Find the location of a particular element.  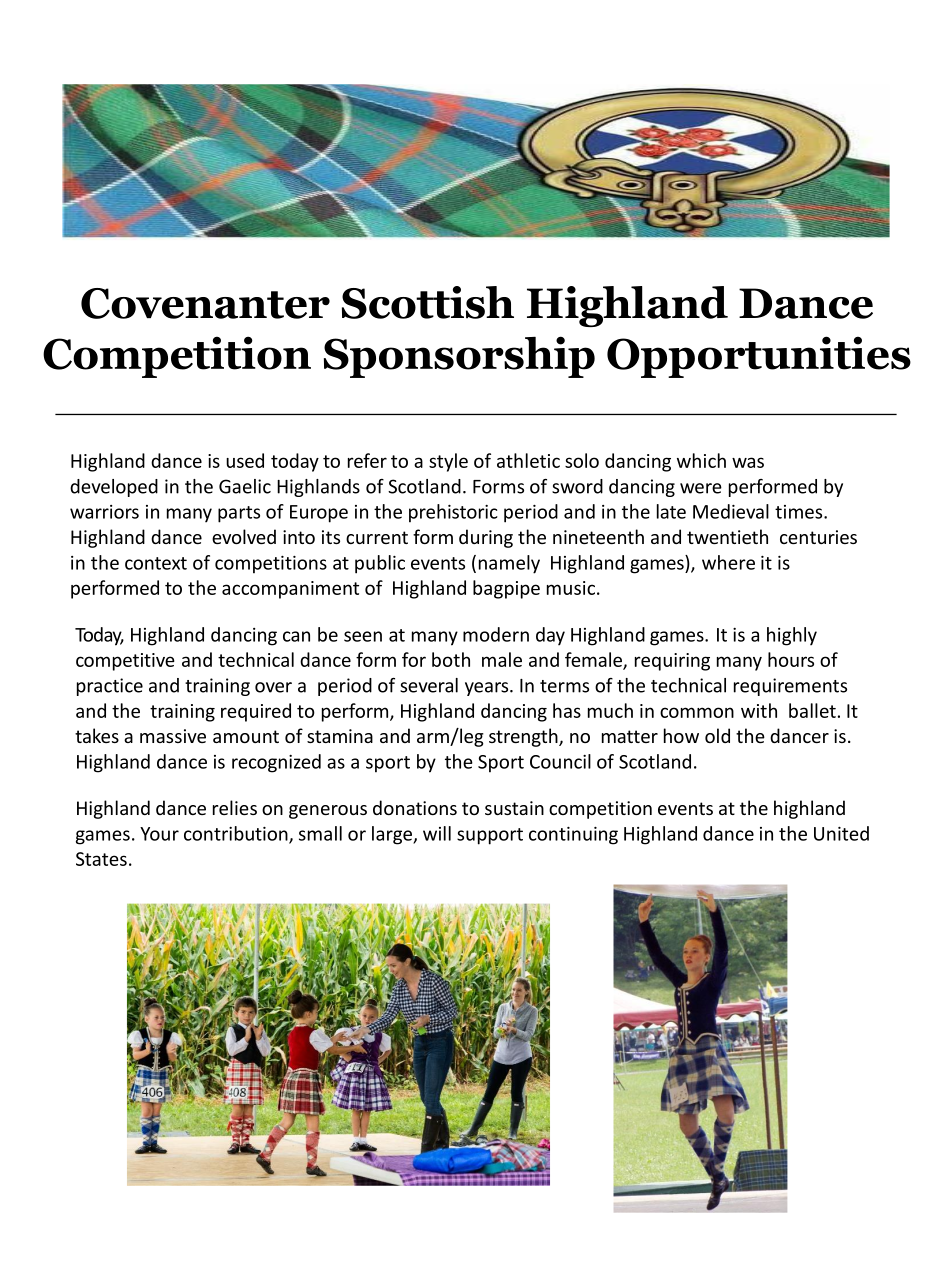

context is located at coordinates (156, 563).
